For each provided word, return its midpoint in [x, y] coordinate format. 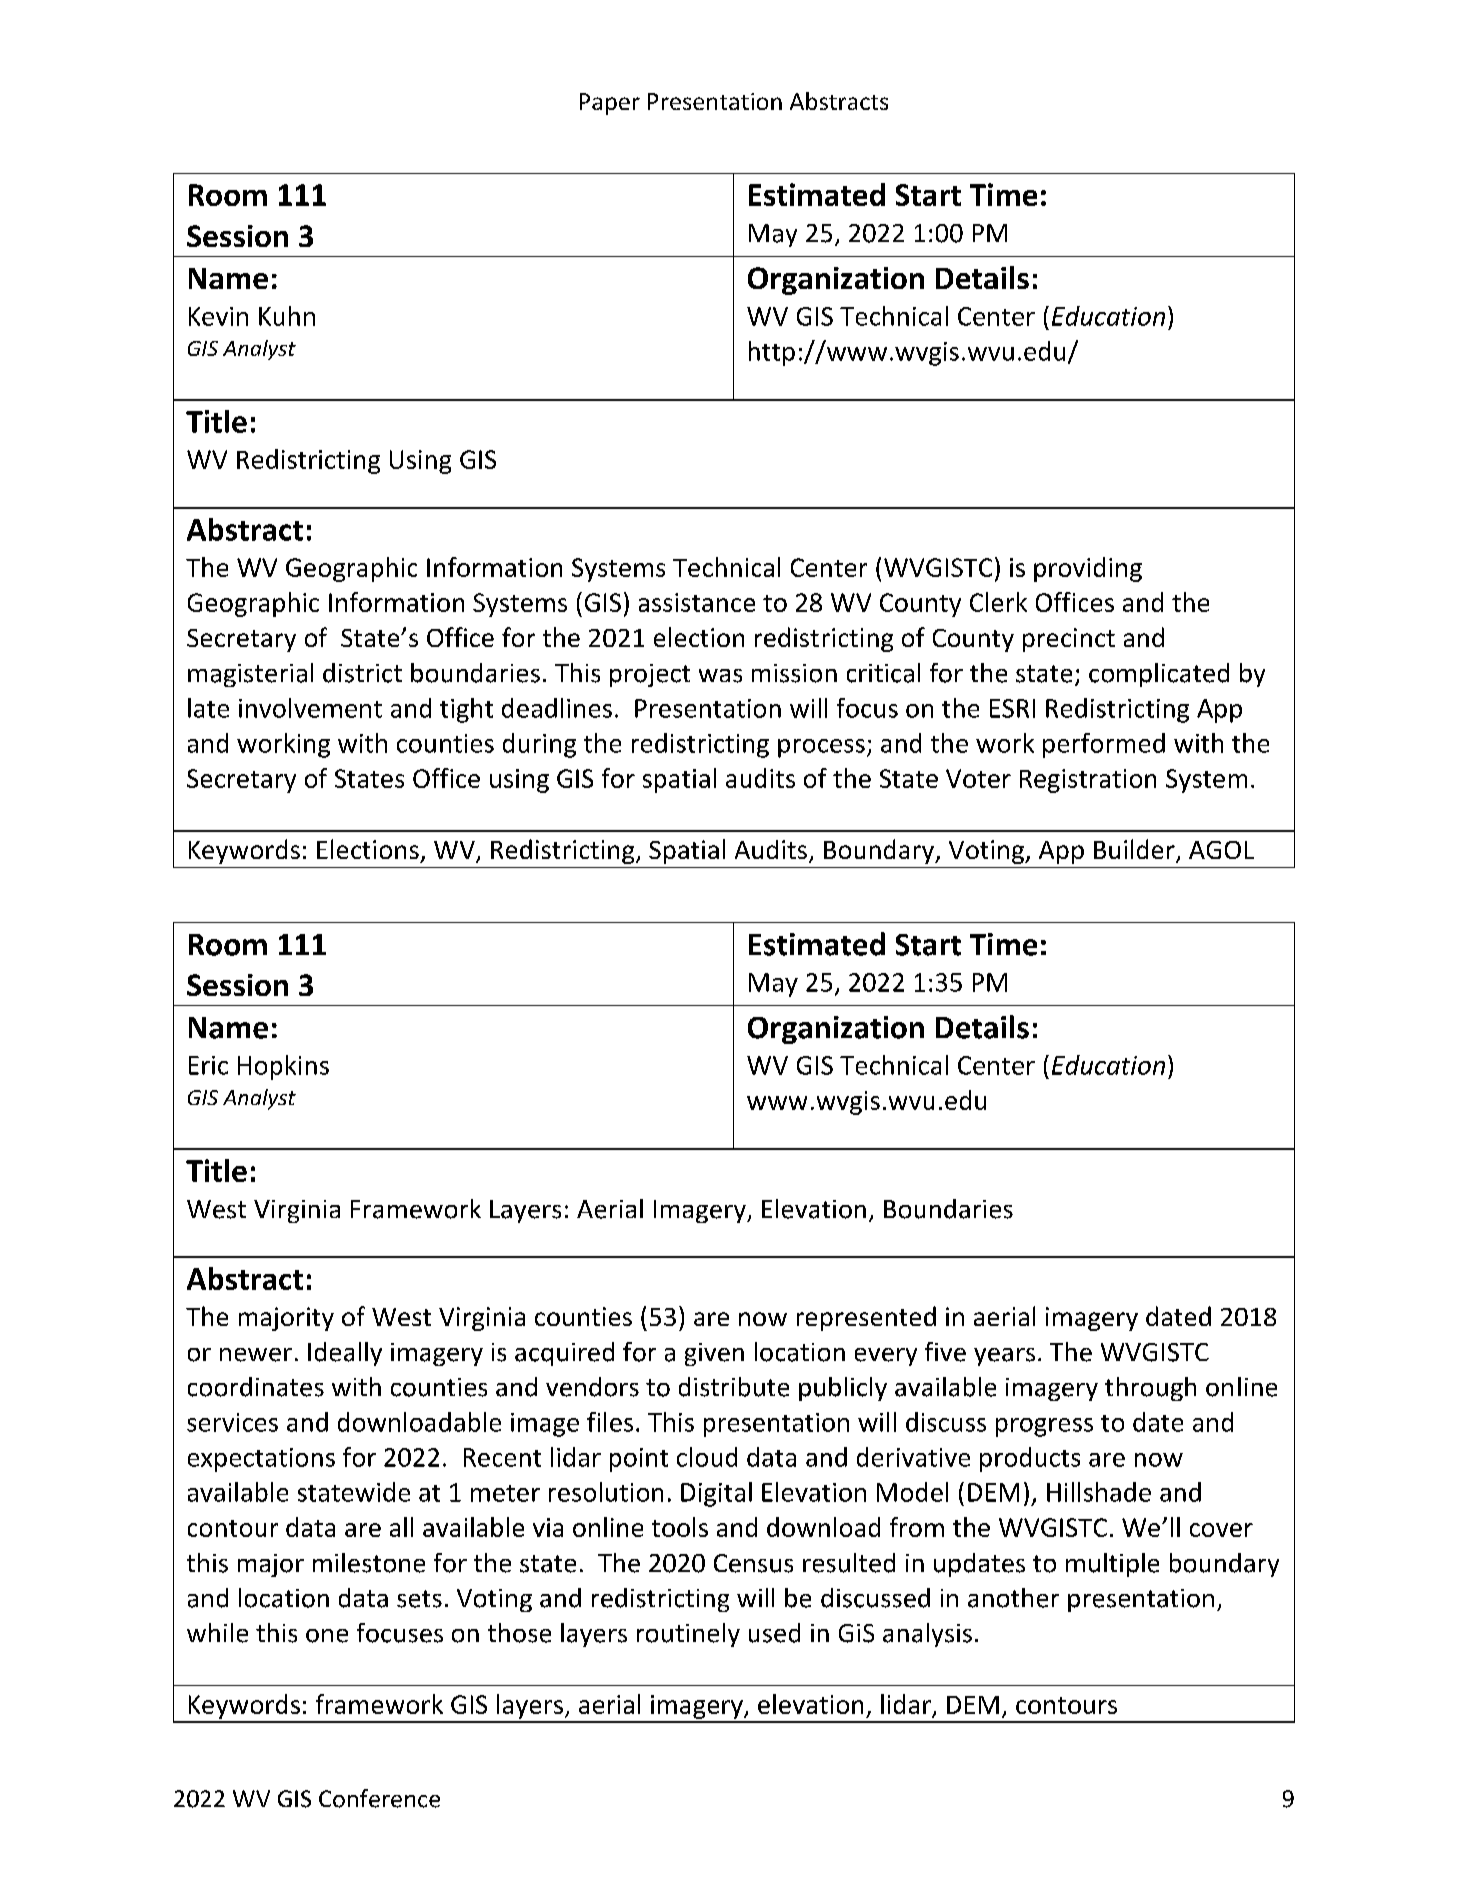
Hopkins [283, 1067]
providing [1088, 569]
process [821, 748]
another [1013, 1598]
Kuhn [287, 316]
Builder [1135, 850]
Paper [610, 104]
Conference [379, 1798]
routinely [688, 1635]
